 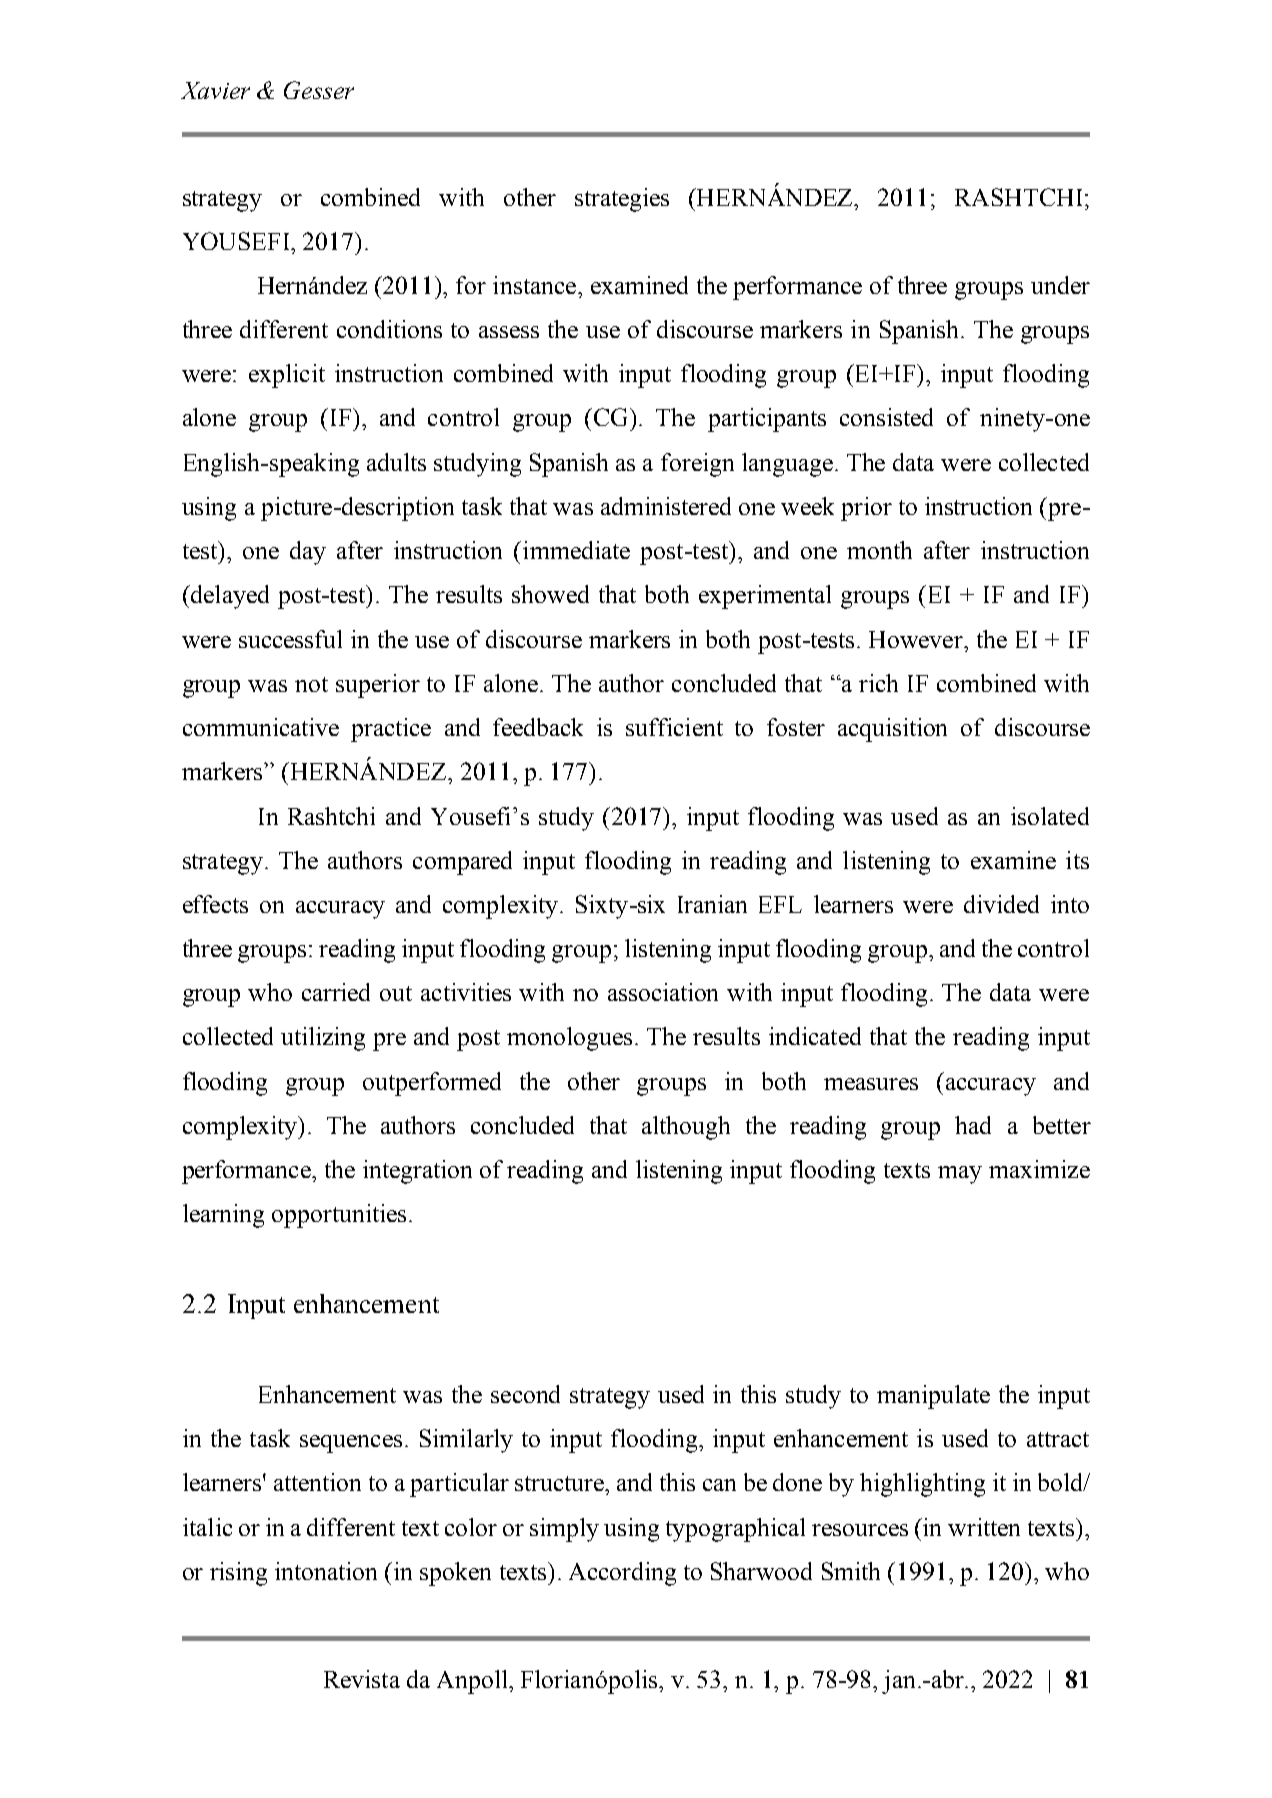 What do you see at coordinates (973, 1125) in the page?
I see `had` at bounding box center [973, 1125].
